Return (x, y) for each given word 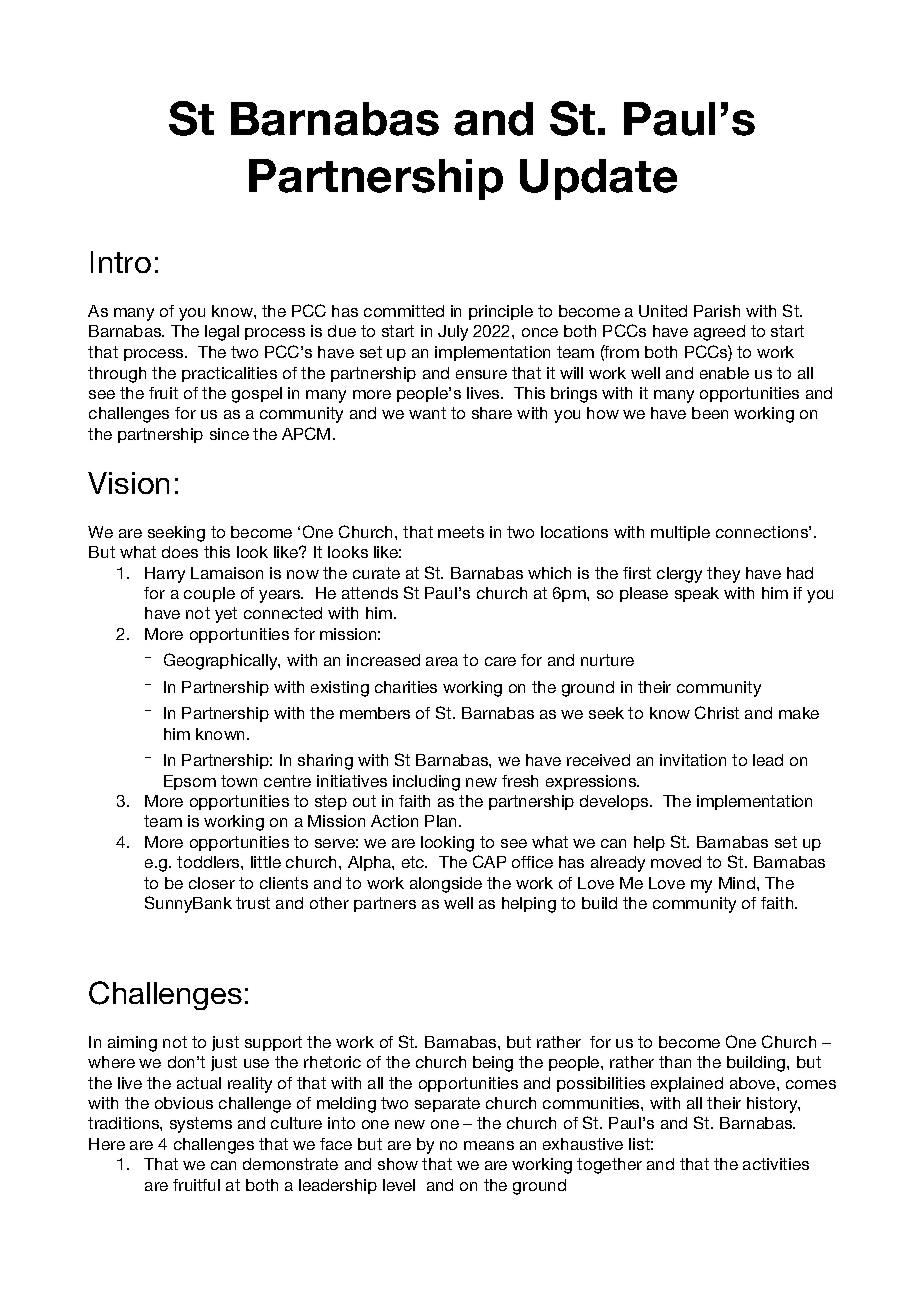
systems (201, 1125)
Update (598, 179)
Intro (121, 262)
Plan (442, 821)
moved (676, 862)
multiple (680, 533)
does (180, 552)
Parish (717, 311)
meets (461, 532)
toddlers (209, 862)
